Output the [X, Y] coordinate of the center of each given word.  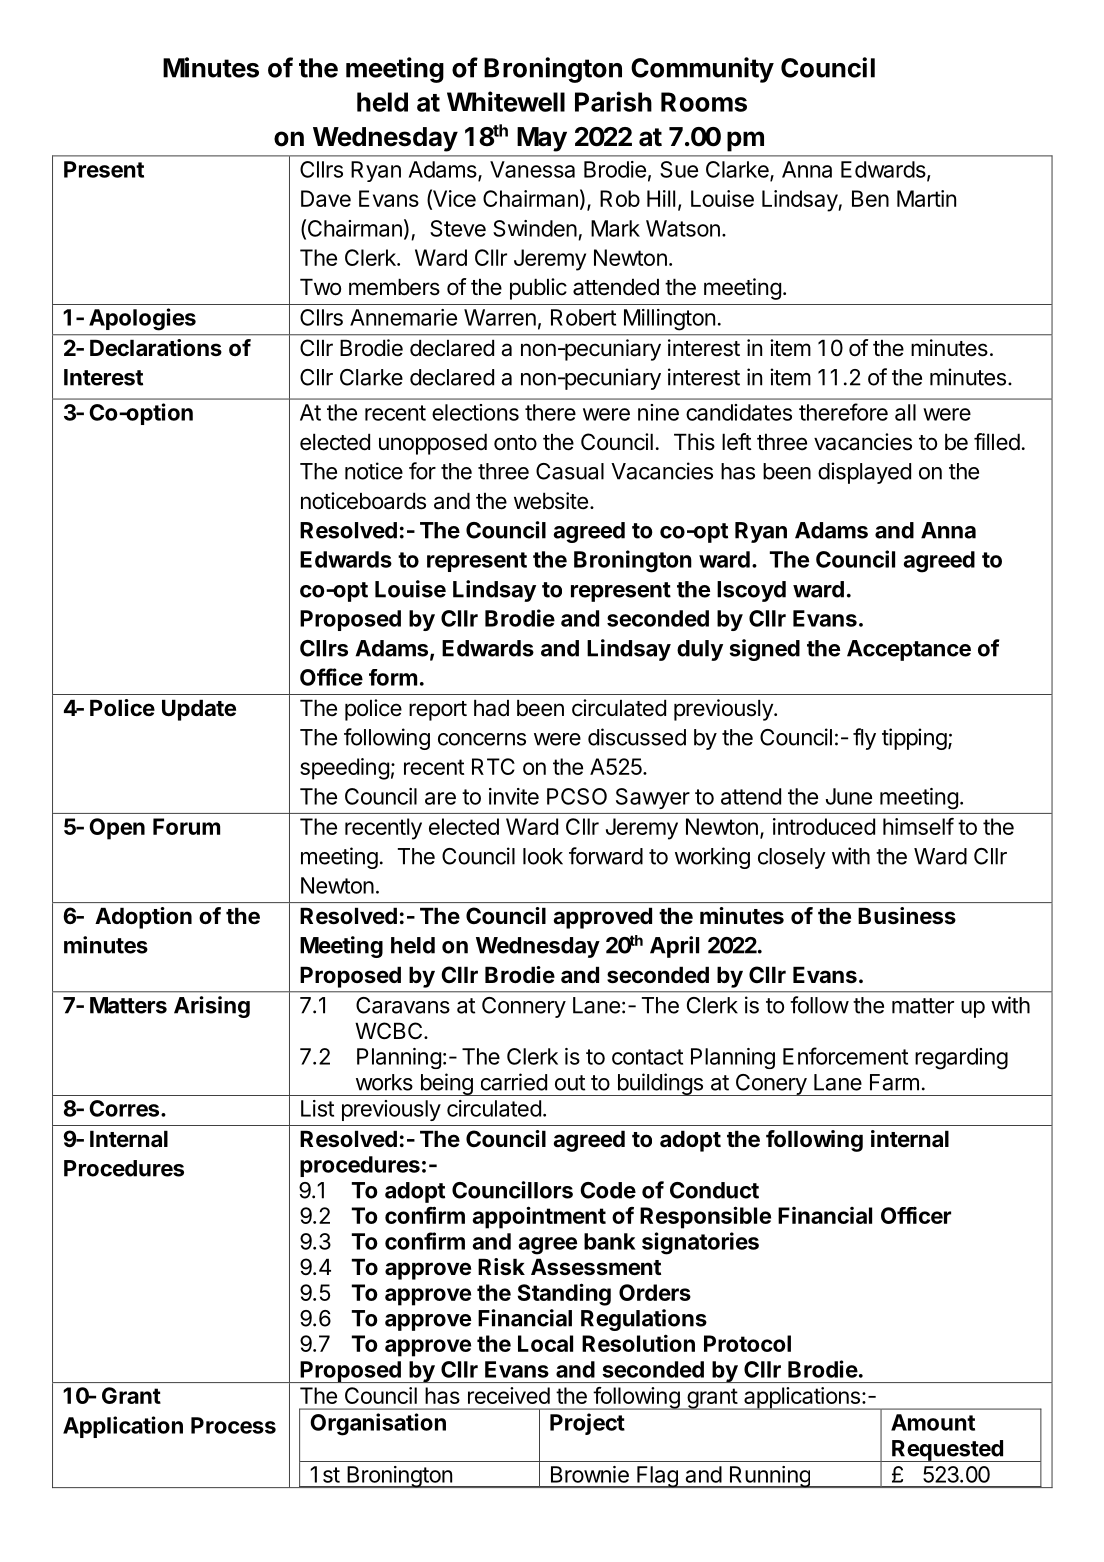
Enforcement [845, 1056]
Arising [212, 1007]
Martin [926, 198]
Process [233, 1425]
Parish [613, 101]
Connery [524, 1007]
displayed [864, 473]
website [551, 501]
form [393, 677]
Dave [326, 198]
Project [587, 1424]
